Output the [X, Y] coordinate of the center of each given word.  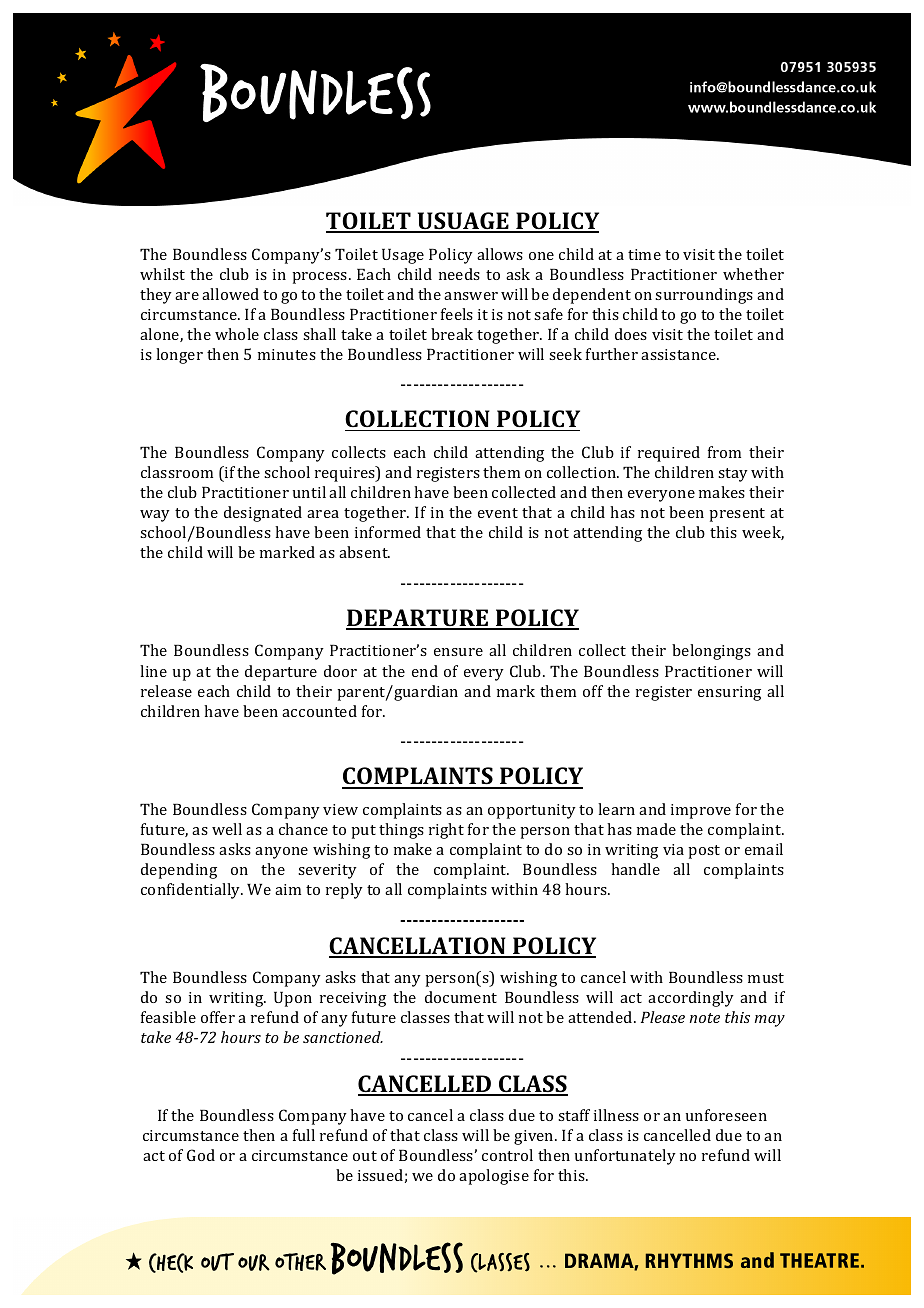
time [644, 254]
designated [263, 514]
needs [459, 274]
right [446, 831]
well [227, 829]
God [201, 1155]
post [704, 852]
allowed [230, 294]
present [737, 515]
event [498, 513]
